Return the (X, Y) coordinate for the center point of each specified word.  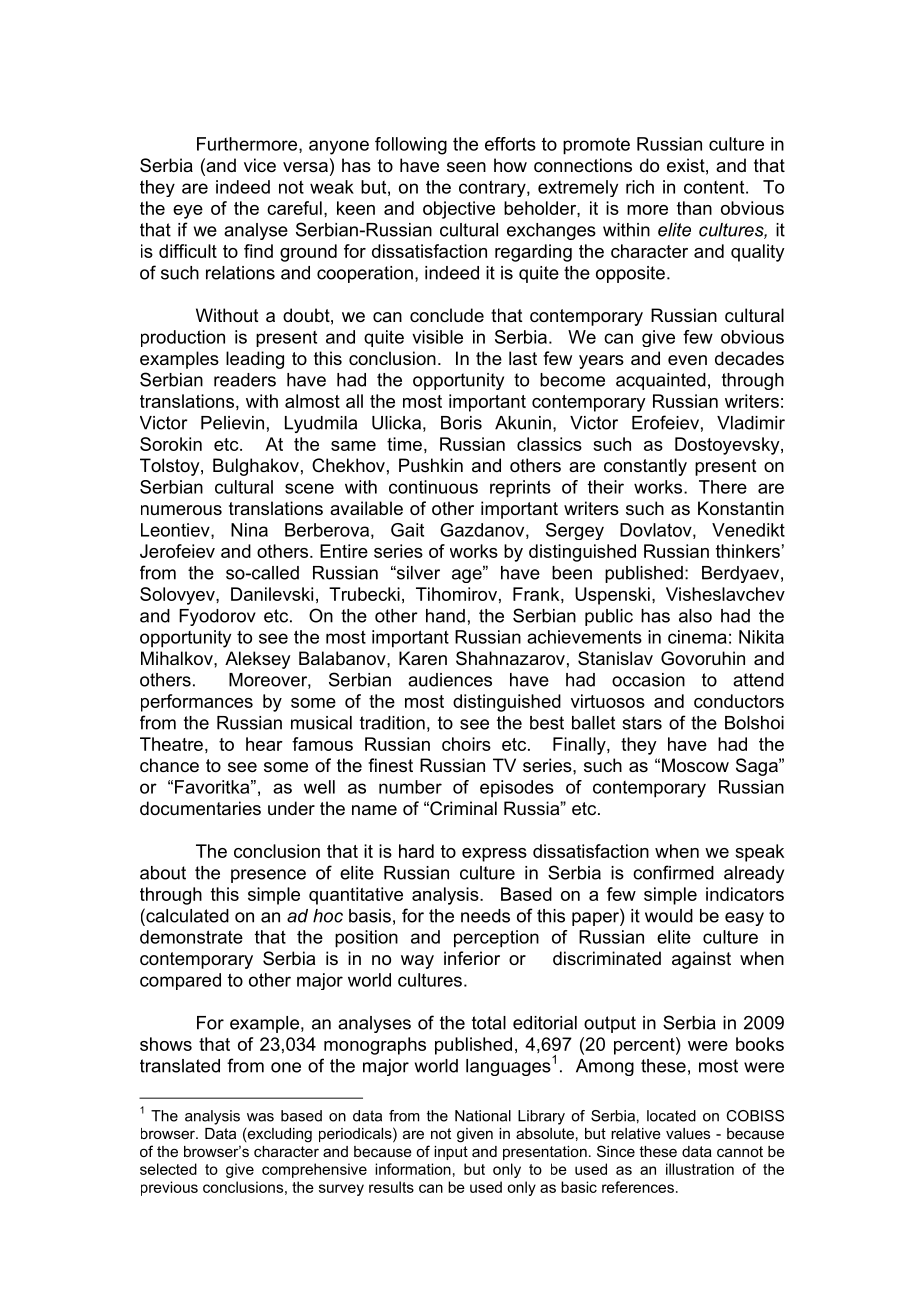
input (451, 1153)
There (723, 487)
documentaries (200, 808)
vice (260, 165)
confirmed (673, 872)
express (494, 855)
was (260, 1117)
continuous (433, 487)
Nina (249, 530)
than (694, 208)
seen (466, 167)
